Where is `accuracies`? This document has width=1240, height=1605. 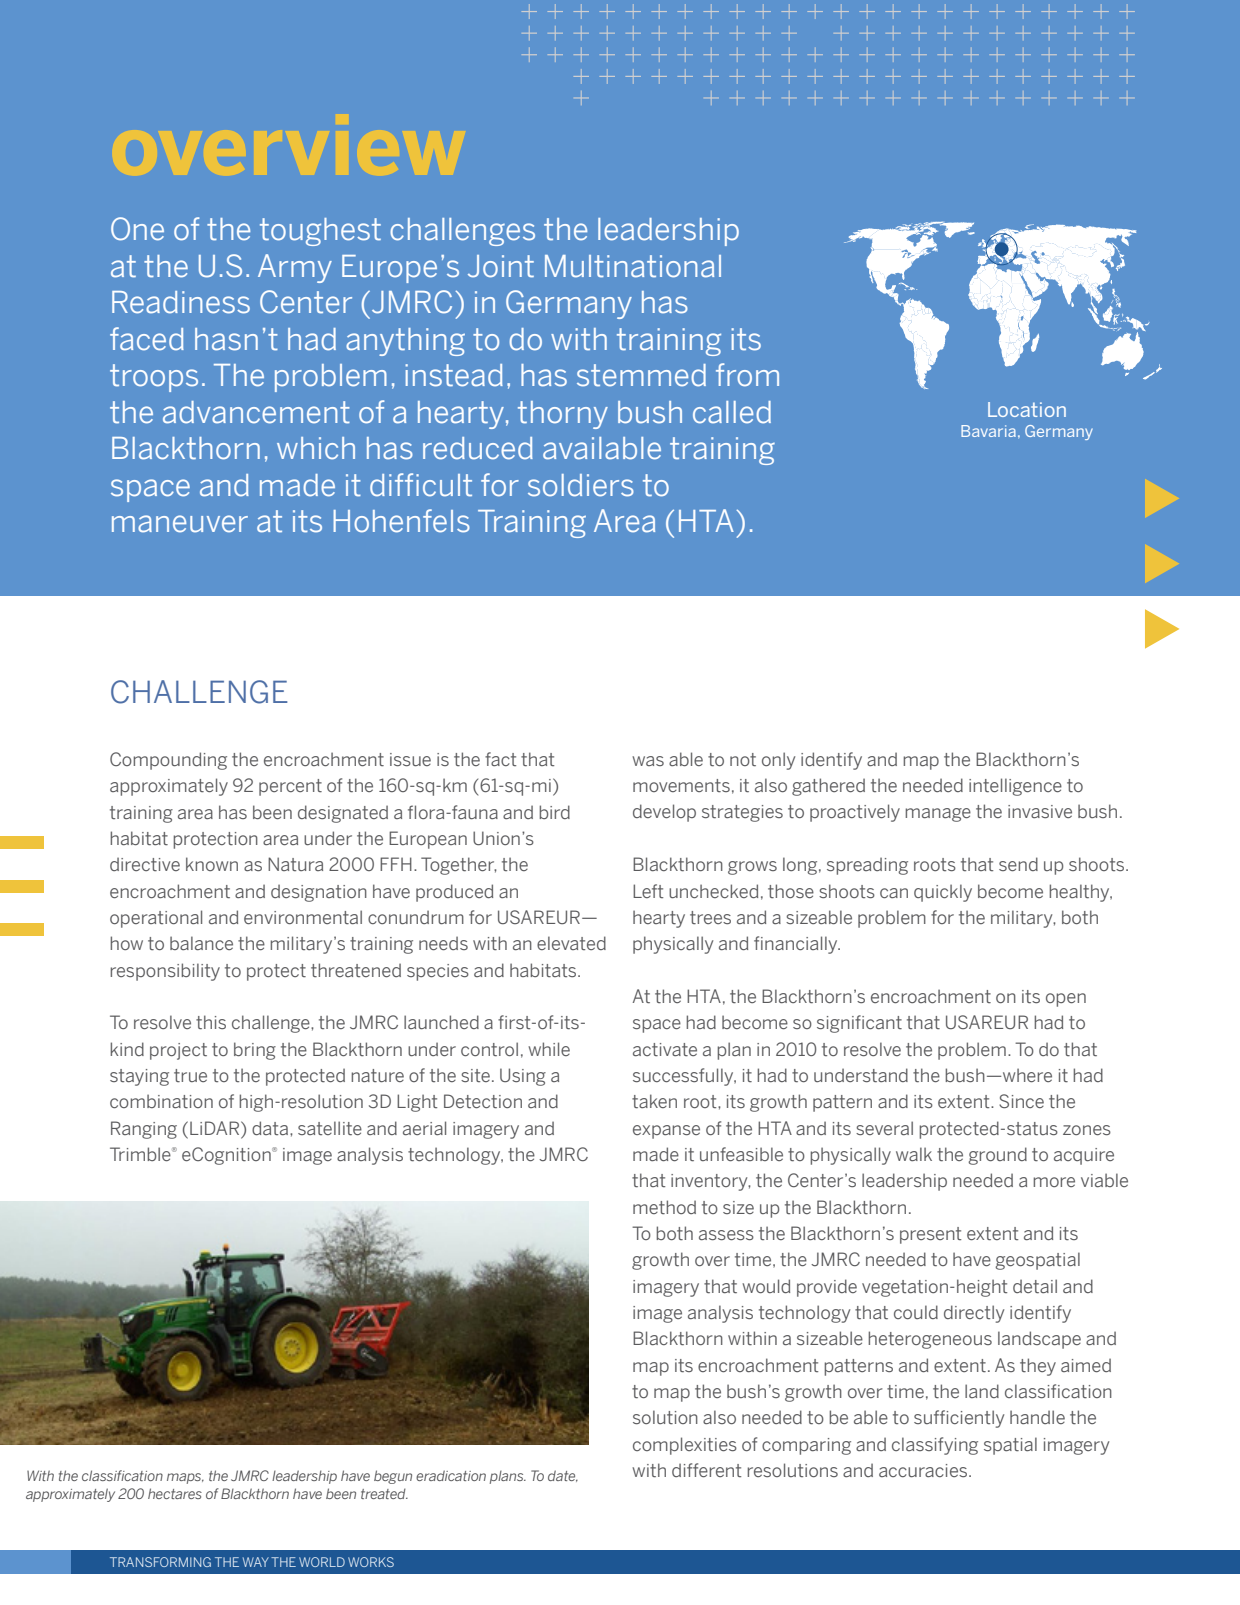
accuracies is located at coordinates (924, 1470).
